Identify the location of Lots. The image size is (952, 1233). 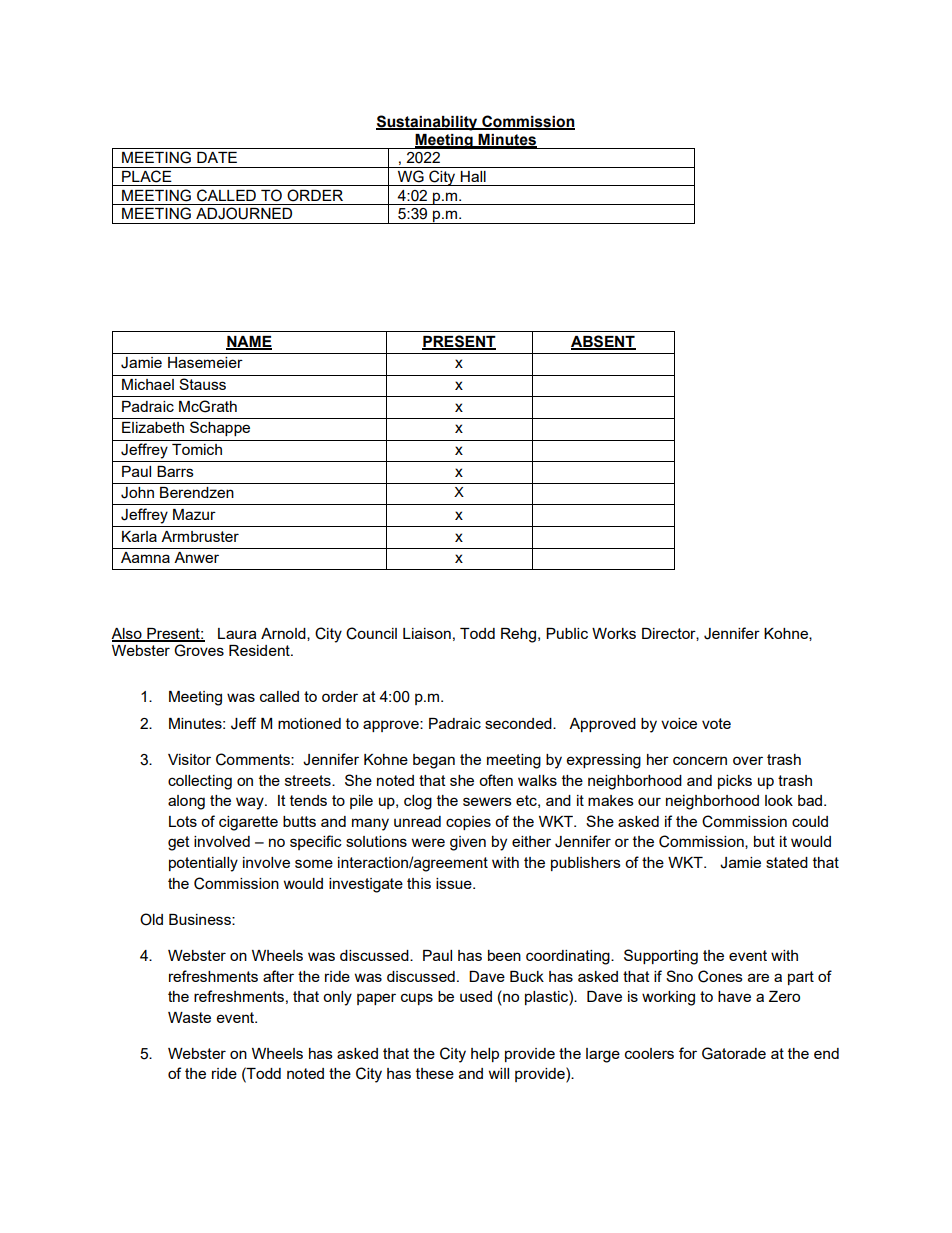
(183, 821).
